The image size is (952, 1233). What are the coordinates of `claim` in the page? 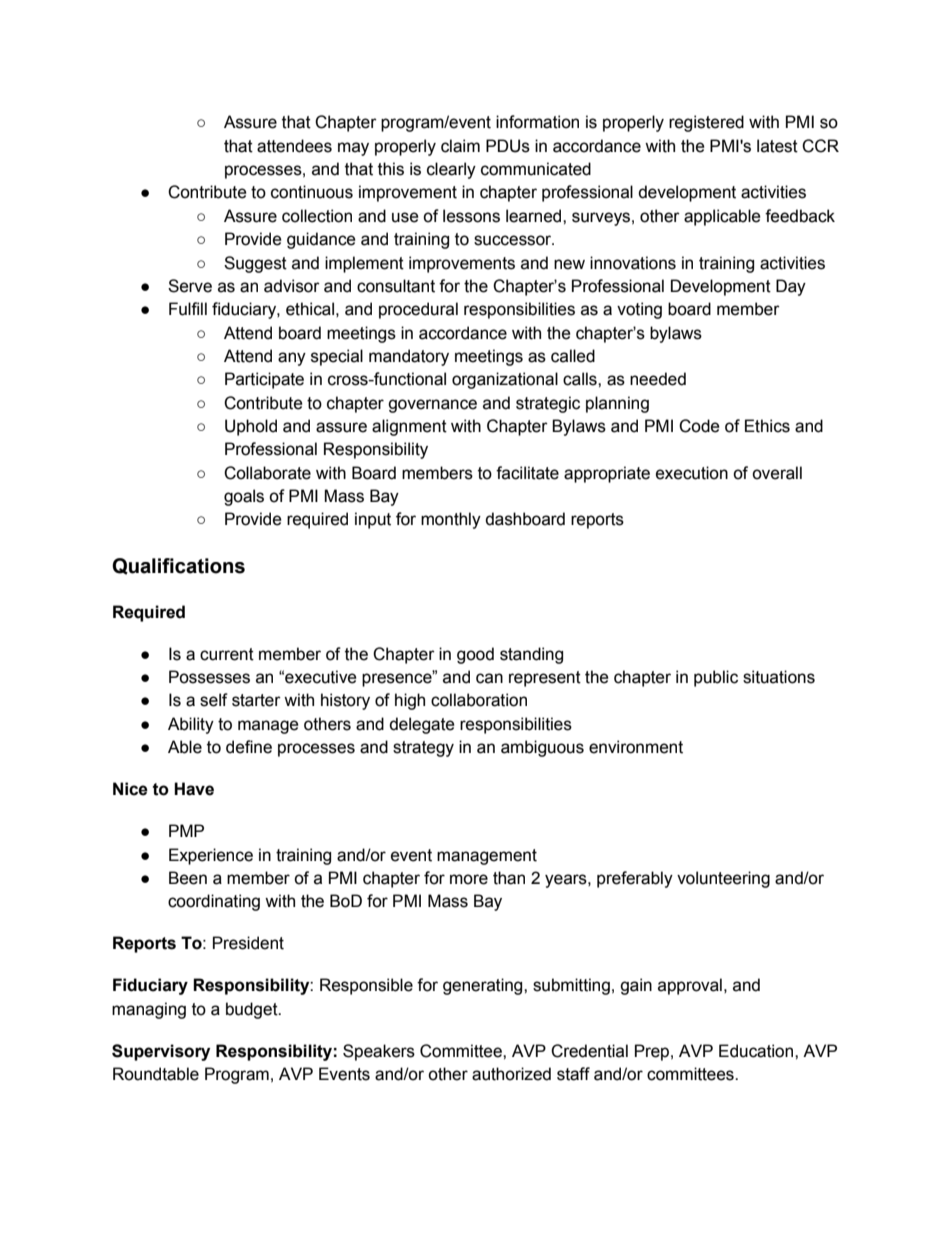 It's located at (460, 146).
